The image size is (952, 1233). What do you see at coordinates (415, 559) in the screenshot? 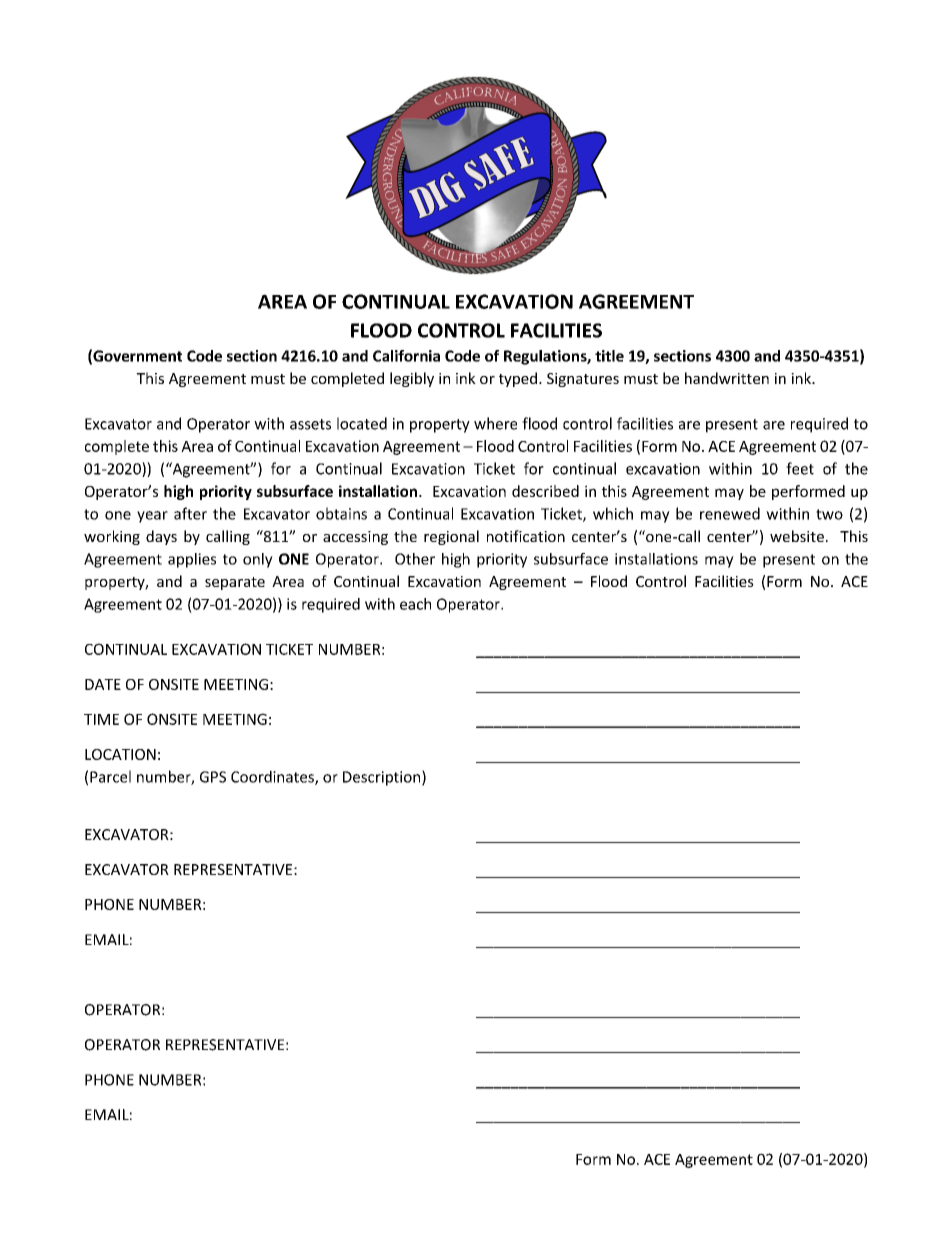
I see `Other` at bounding box center [415, 559].
